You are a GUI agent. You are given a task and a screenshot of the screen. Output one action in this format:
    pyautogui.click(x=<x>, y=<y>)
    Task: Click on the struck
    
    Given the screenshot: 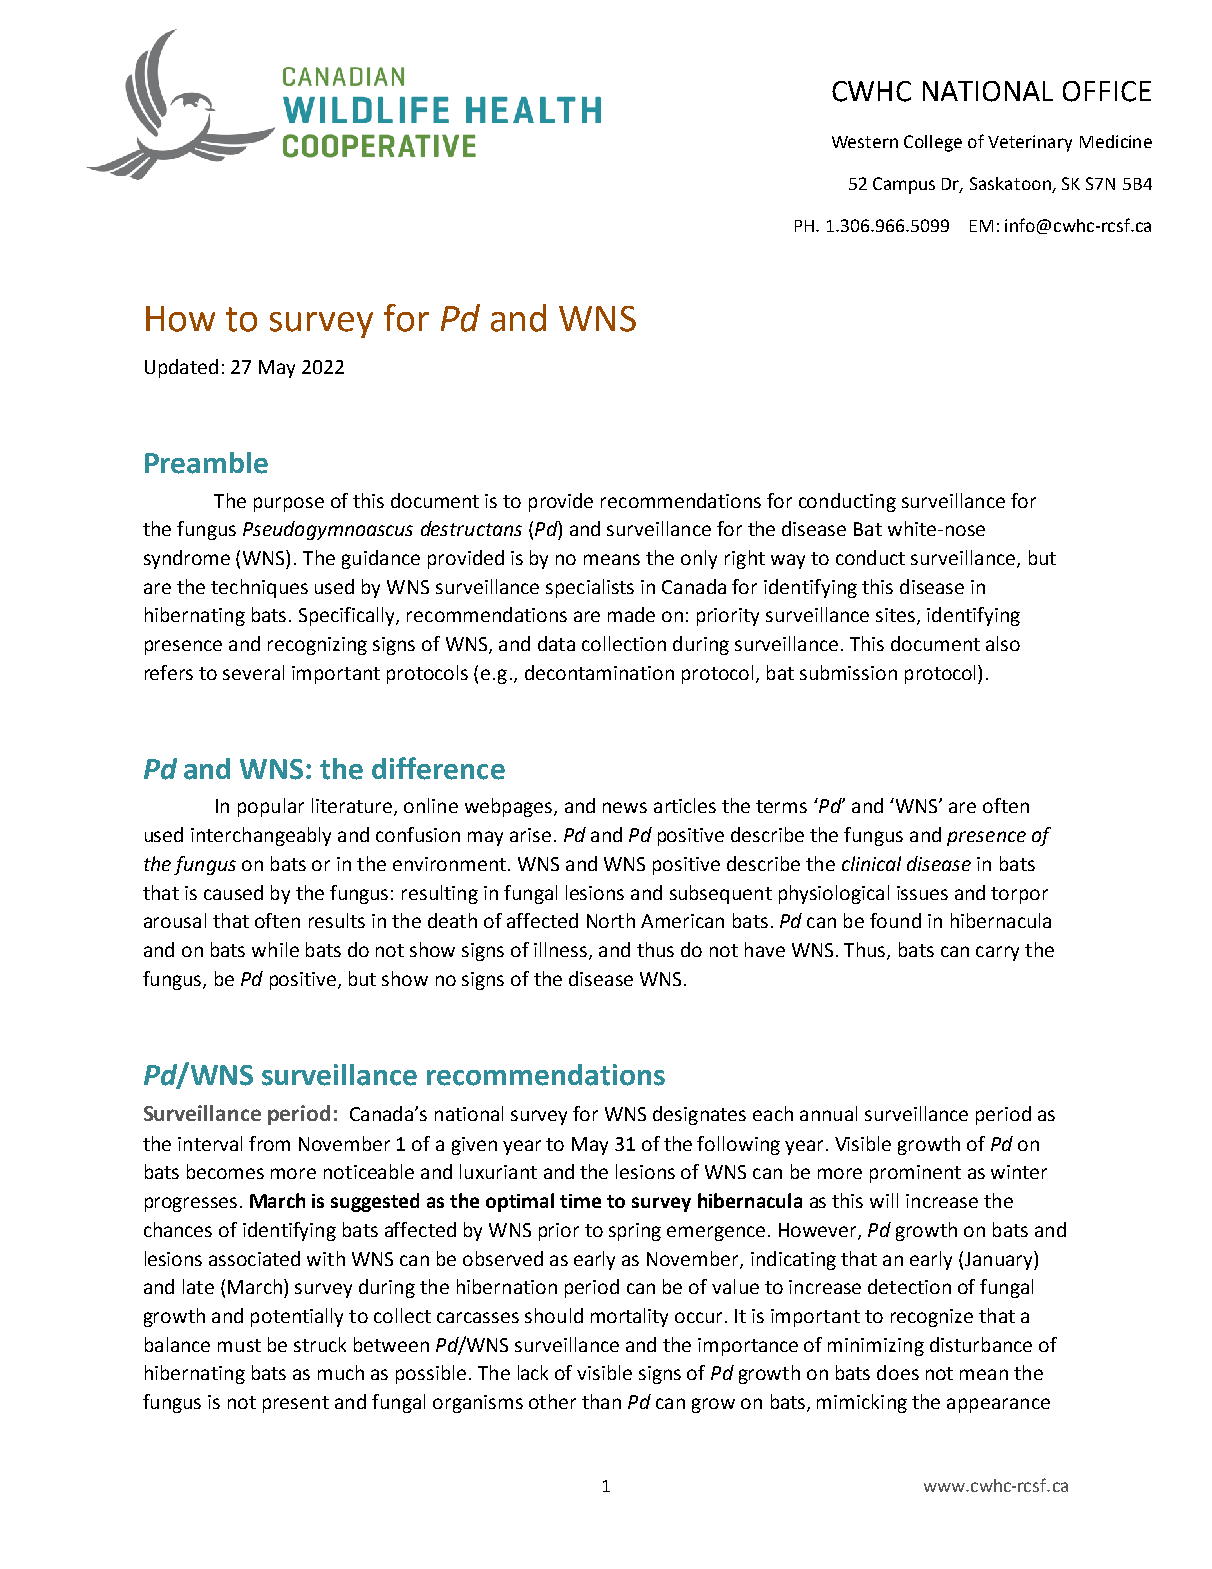 What is the action you would take?
    pyautogui.click(x=320, y=1344)
